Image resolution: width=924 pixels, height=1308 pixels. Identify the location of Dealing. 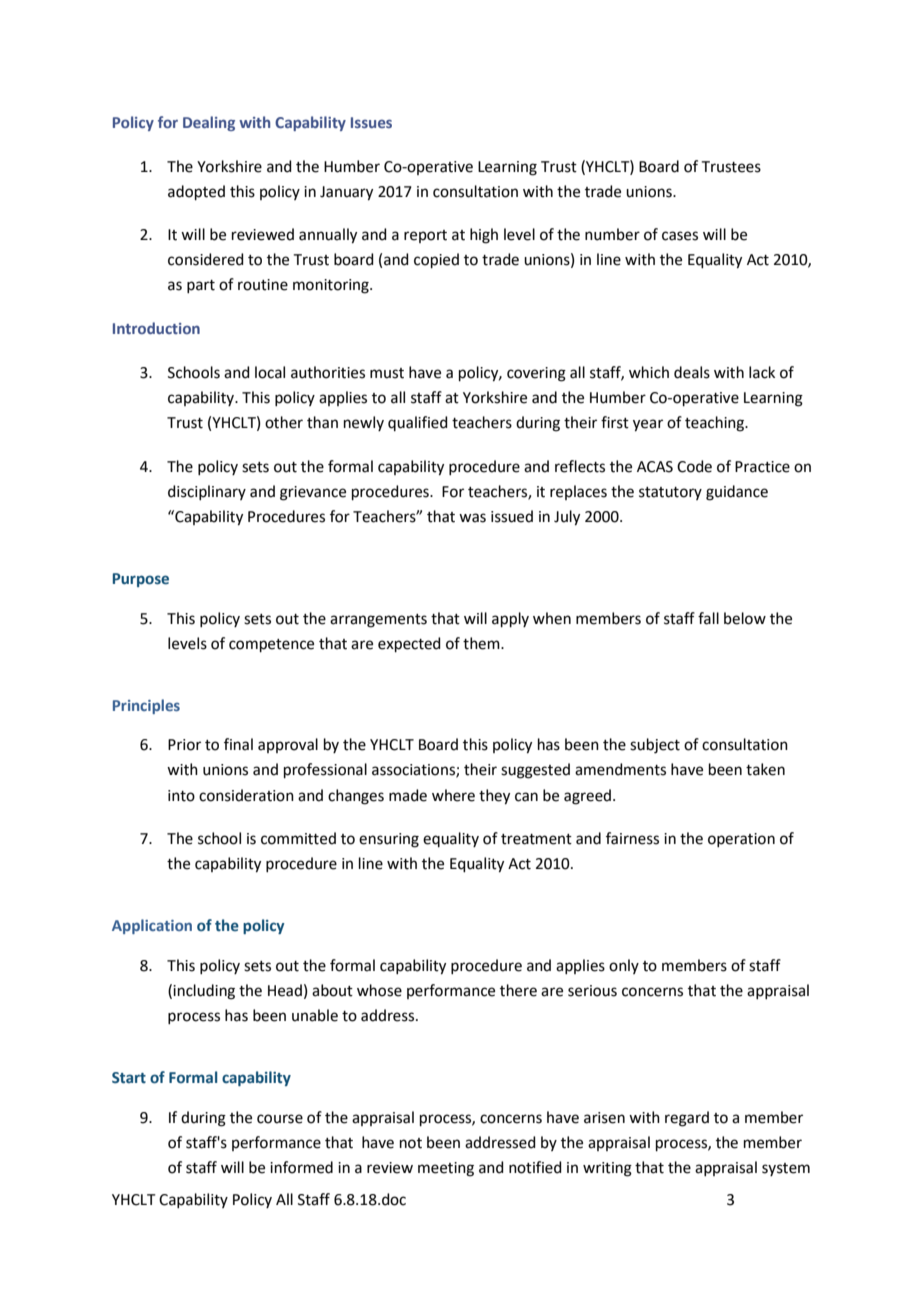
(209, 123).
